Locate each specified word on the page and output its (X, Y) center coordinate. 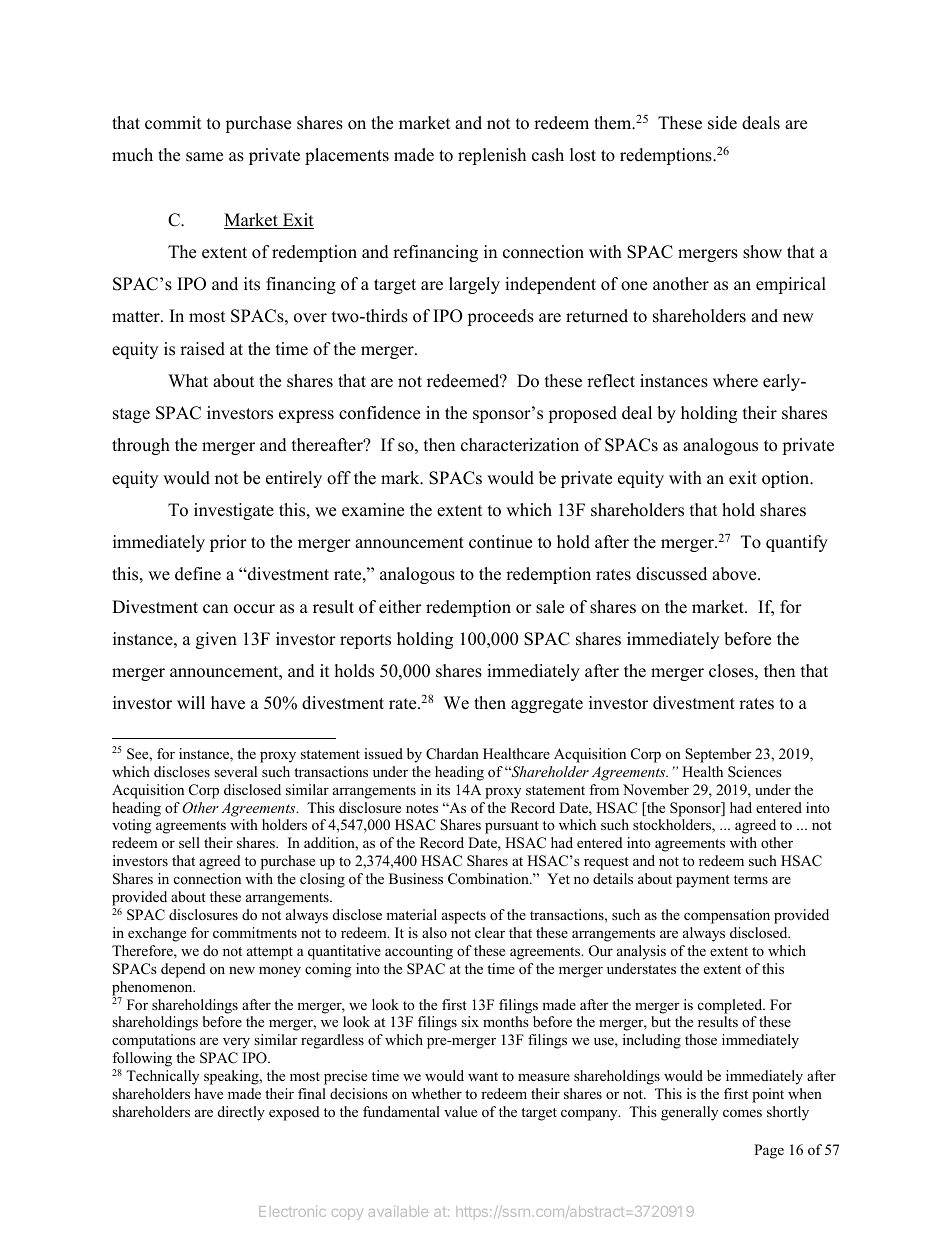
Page (769, 1151)
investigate (234, 511)
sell (189, 842)
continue (500, 542)
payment (703, 881)
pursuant (512, 827)
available (398, 1211)
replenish (492, 156)
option (787, 479)
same (204, 157)
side (722, 123)
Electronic (292, 1211)
